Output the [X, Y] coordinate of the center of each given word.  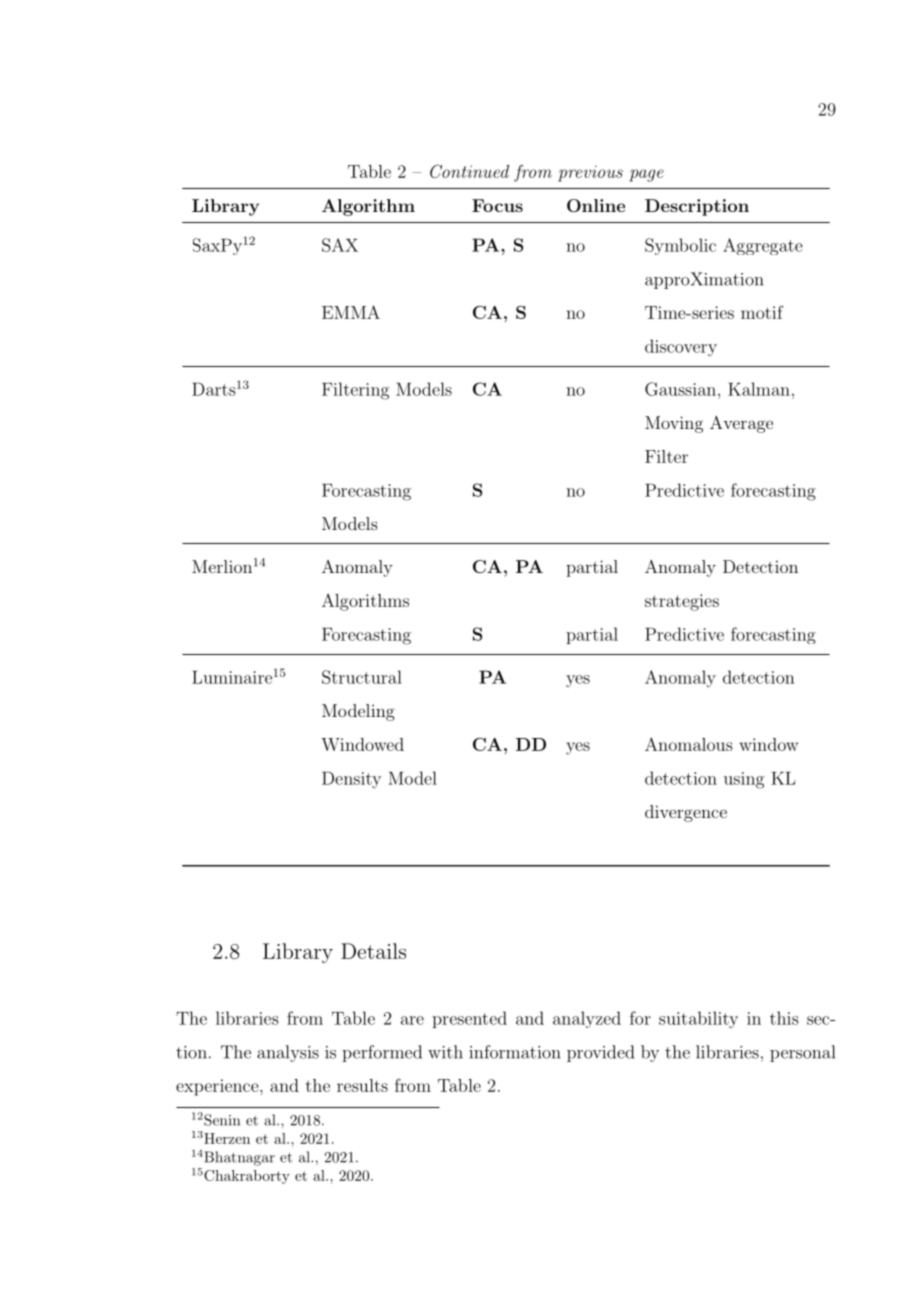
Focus [497, 205]
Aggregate [763, 246]
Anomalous [689, 744]
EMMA [351, 312]
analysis [288, 1053]
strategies [682, 602]
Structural [362, 677]
